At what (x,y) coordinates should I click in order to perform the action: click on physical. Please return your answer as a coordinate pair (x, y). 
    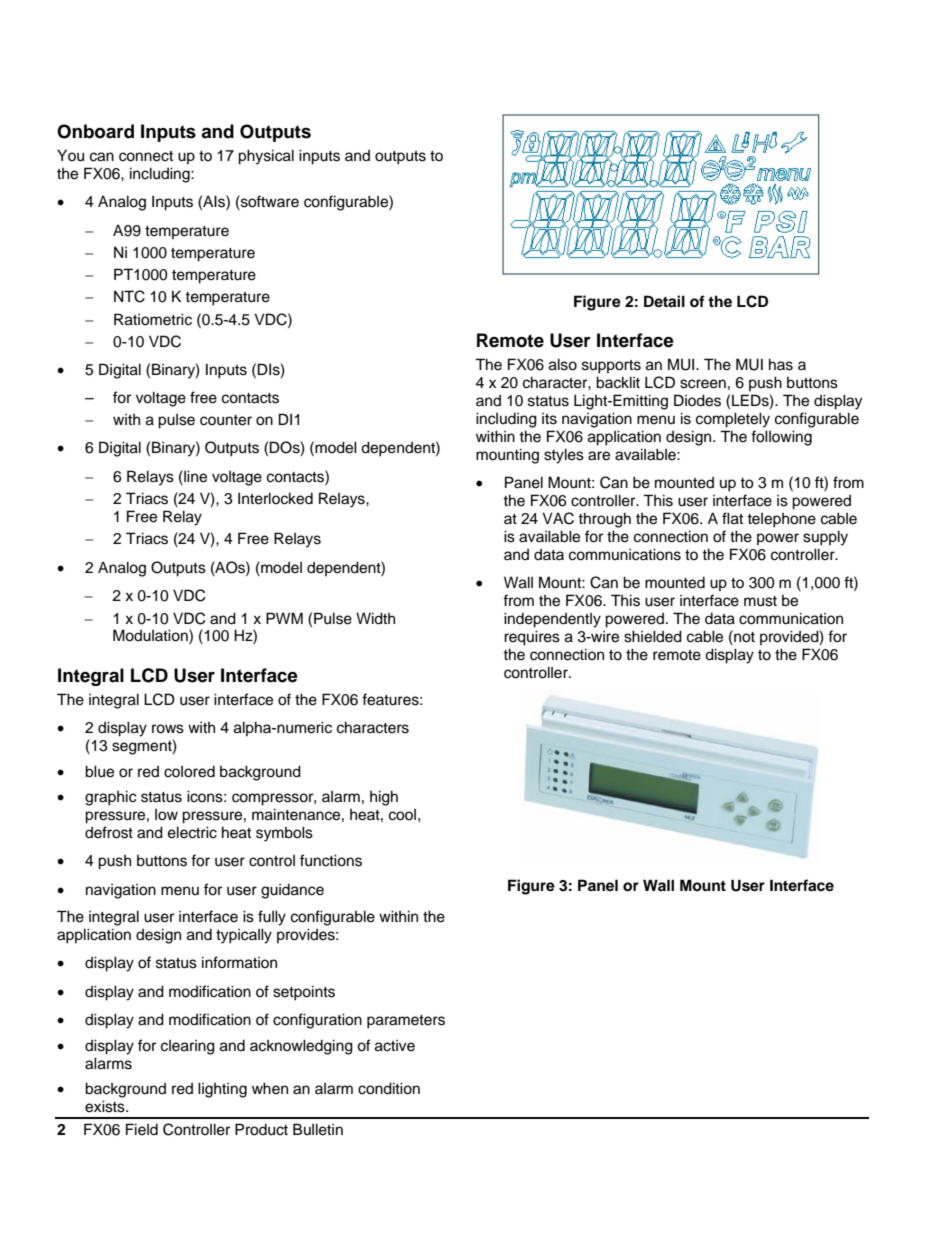
    Looking at the image, I should click on (266, 157).
